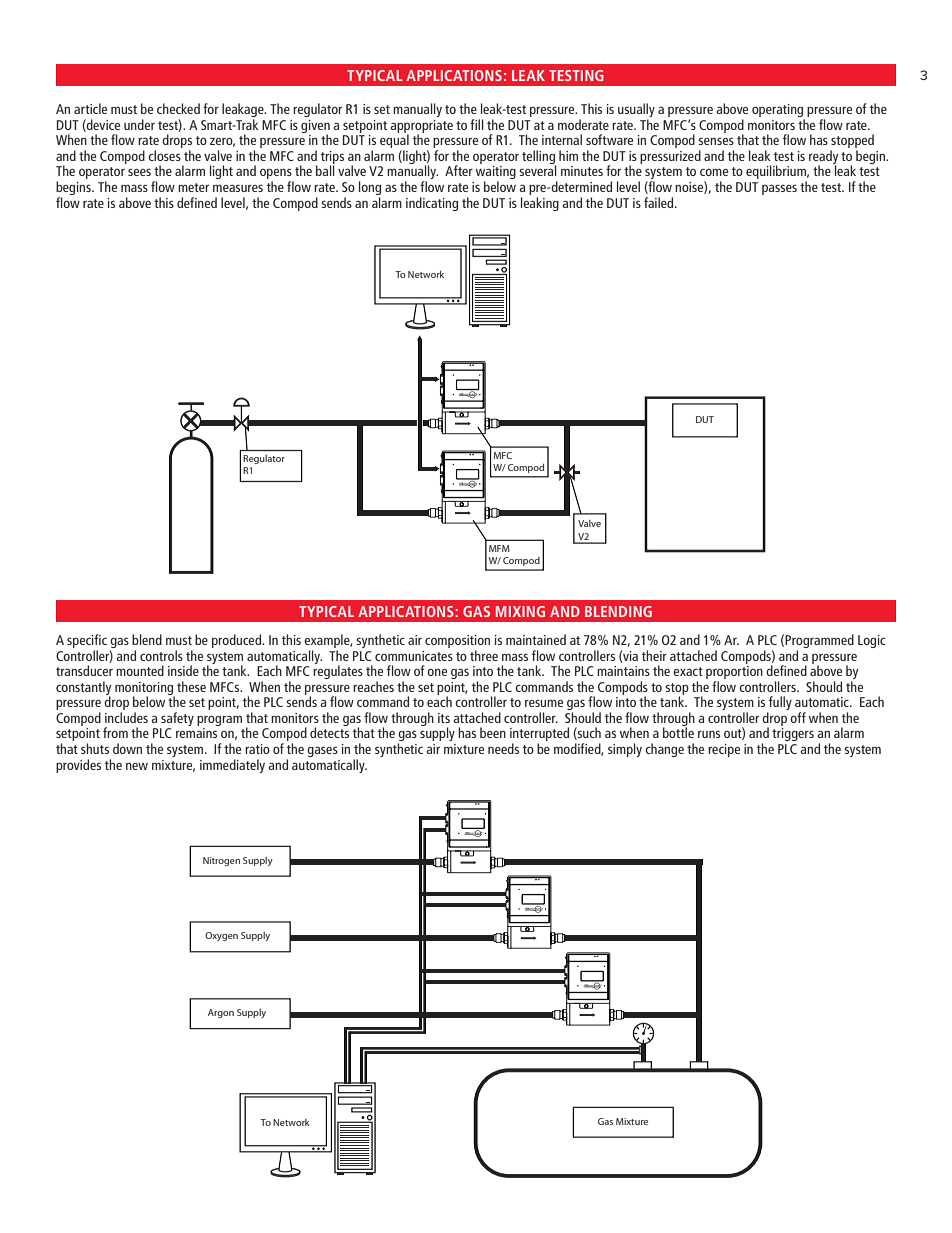 This image has height=1233, width=952. I want to click on fill, so click(477, 124).
